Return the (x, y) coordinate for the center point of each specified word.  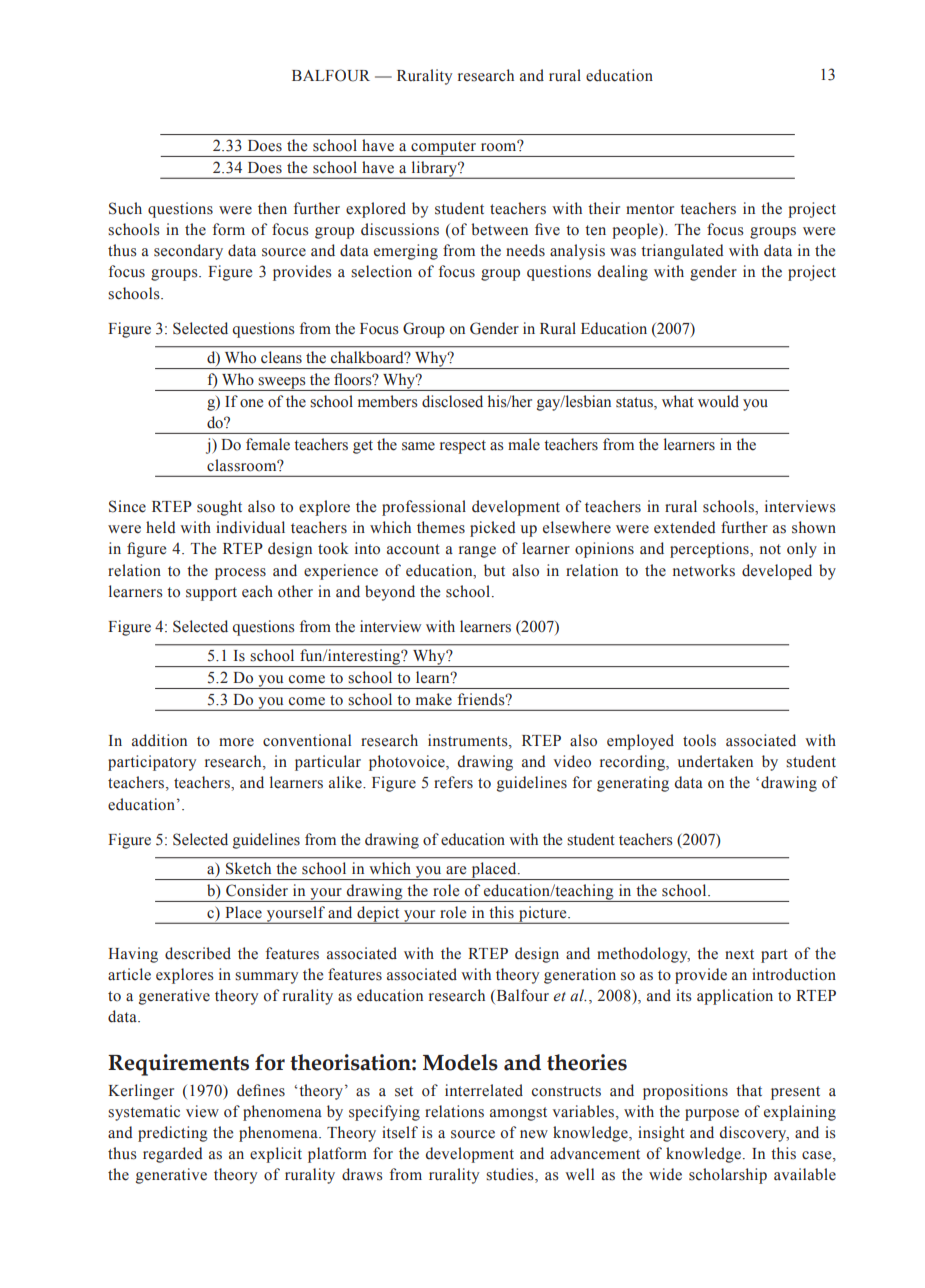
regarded (173, 1155)
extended (685, 527)
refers (453, 782)
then (272, 208)
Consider (257, 890)
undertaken (715, 761)
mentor (650, 209)
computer (443, 149)
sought (219, 508)
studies (511, 1175)
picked (493, 529)
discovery (754, 1134)
